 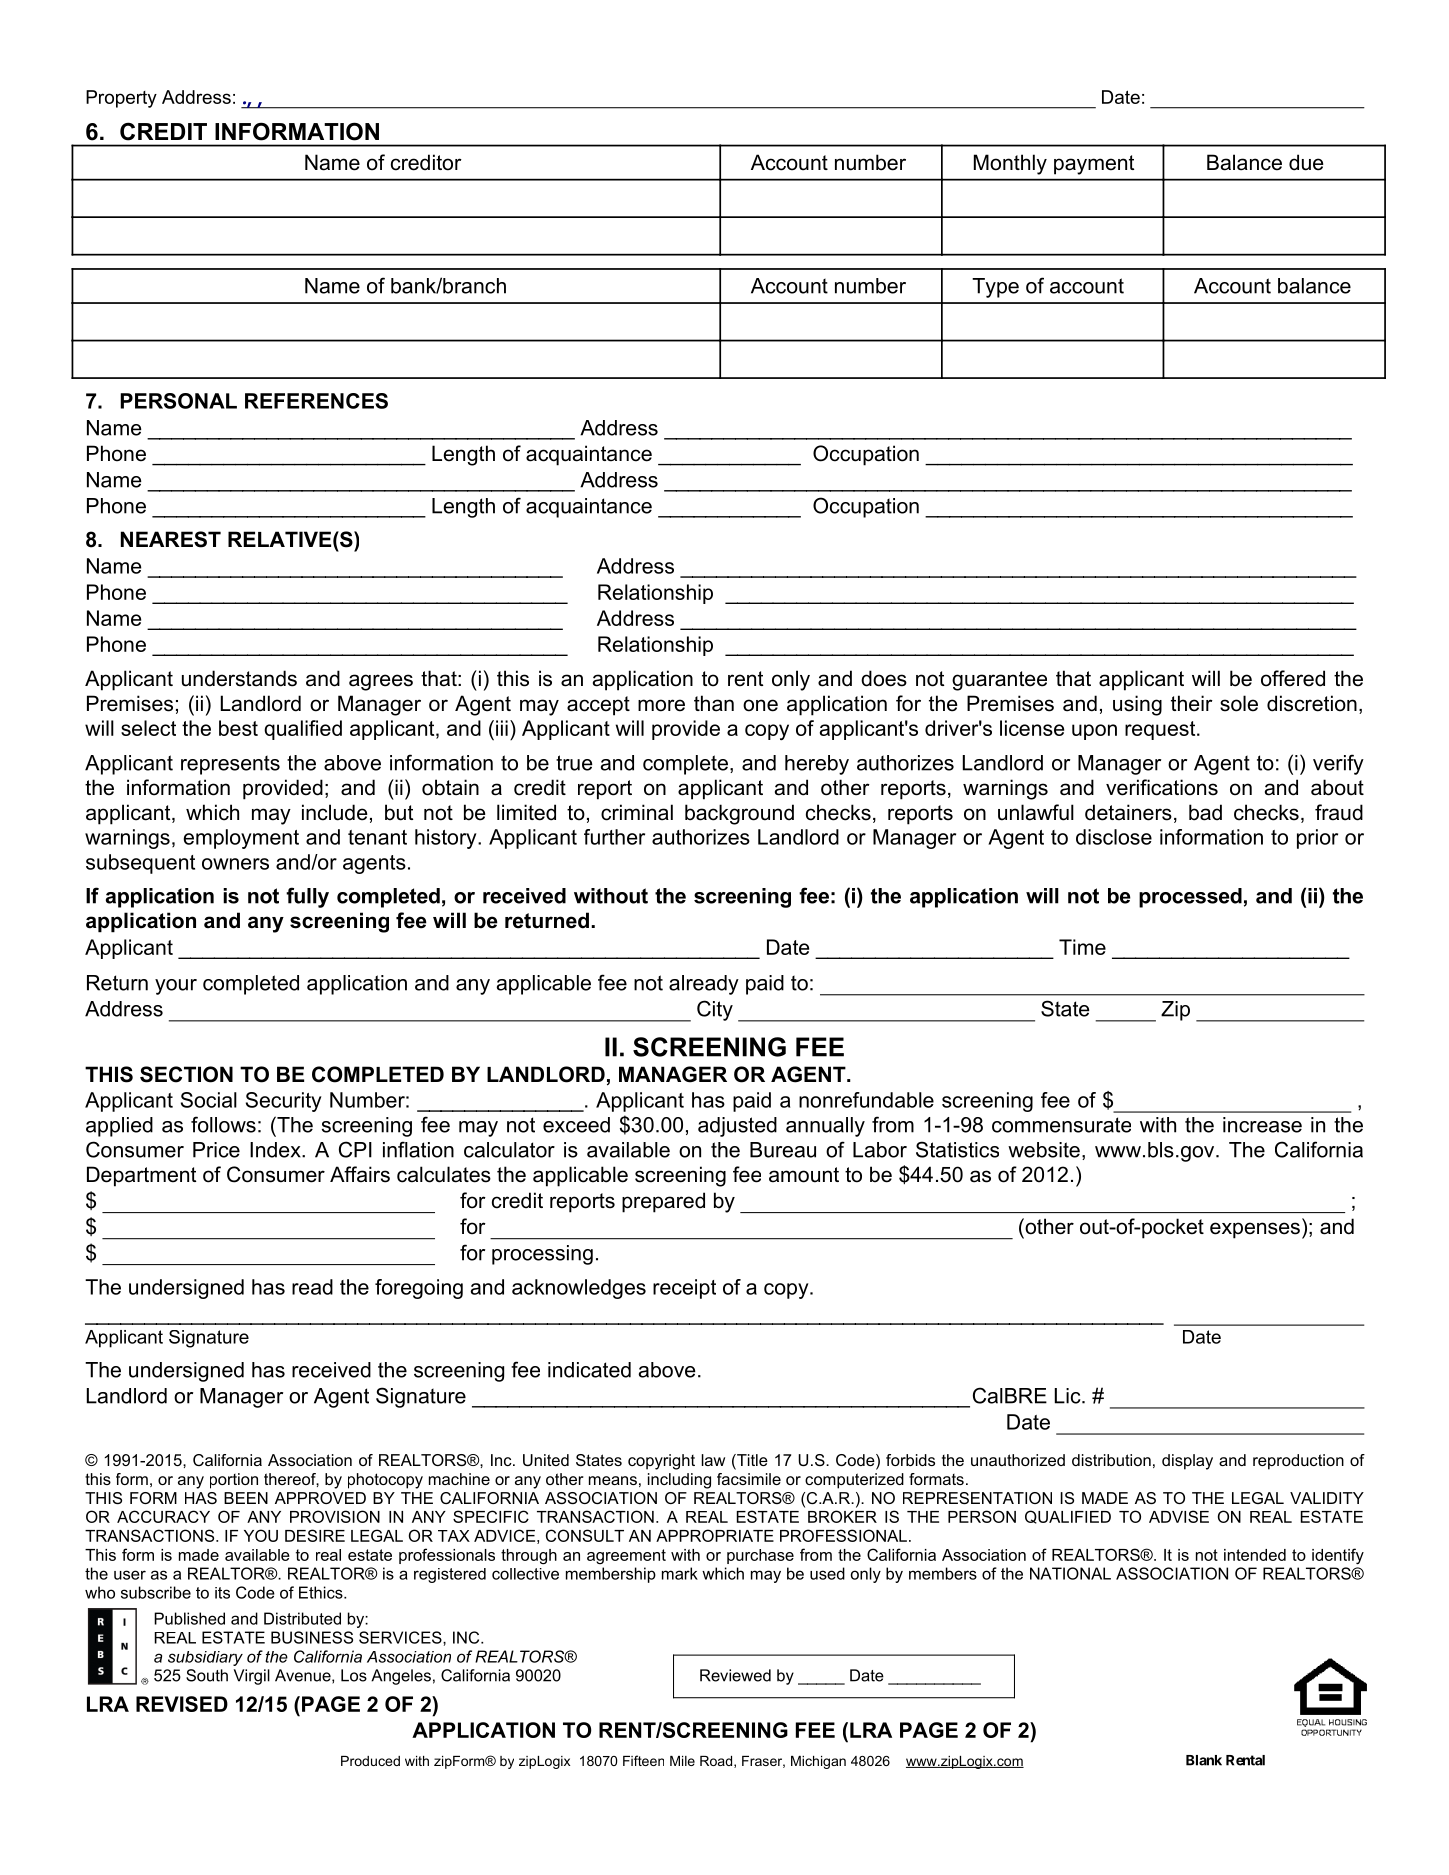 I want to click on prepared, so click(x=663, y=1202).
